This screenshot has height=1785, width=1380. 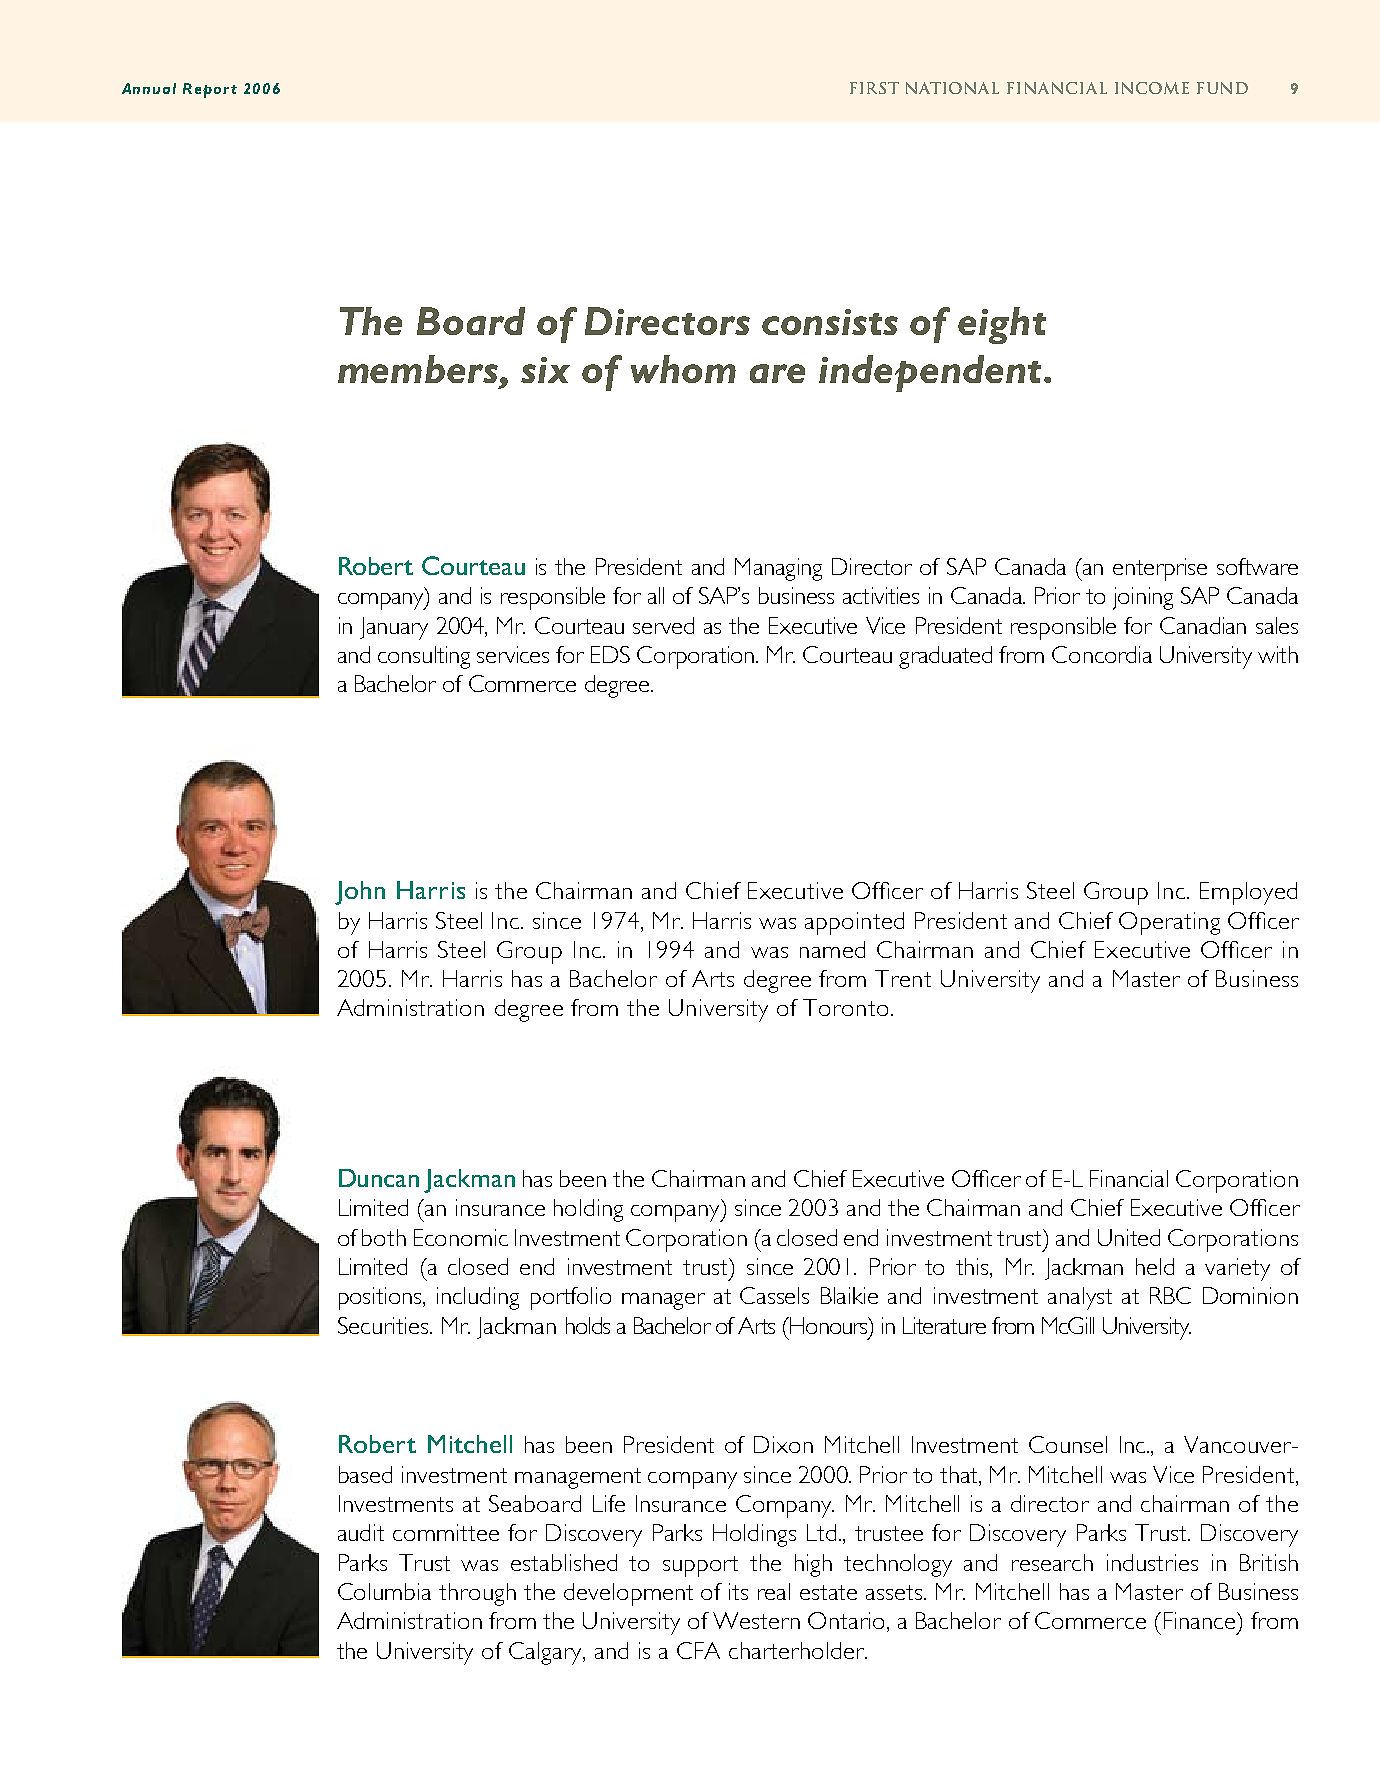 I want to click on Columbia, so click(x=384, y=1591).
